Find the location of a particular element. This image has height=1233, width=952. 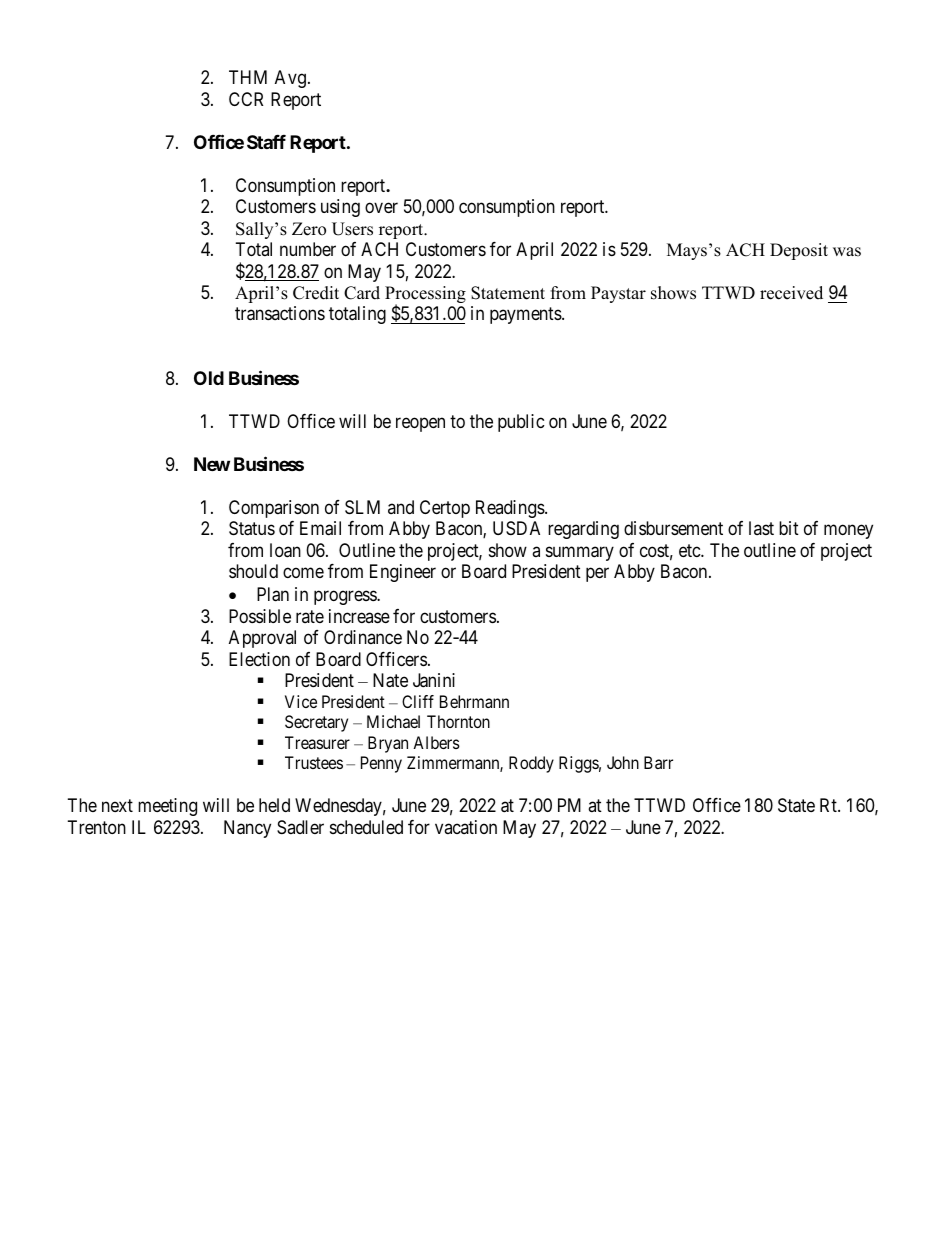

Ordinance is located at coordinates (363, 637).
